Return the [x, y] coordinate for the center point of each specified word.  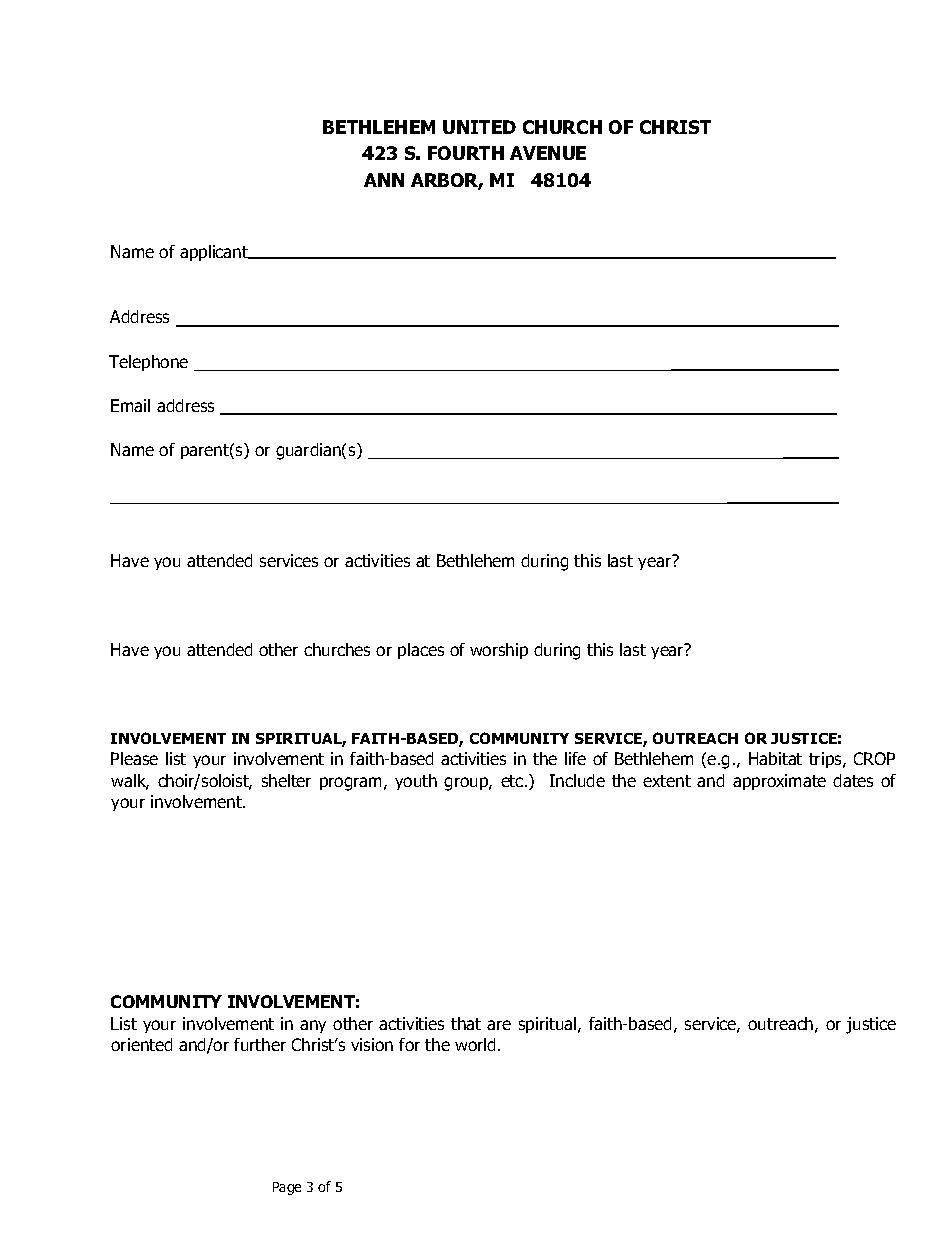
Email [130, 405]
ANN [384, 180]
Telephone [148, 363]
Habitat [775, 758]
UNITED [479, 127]
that [466, 1023]
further [260, 1044]
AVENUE [548, 153]
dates [853, 780]
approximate [779, 782]
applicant [215, 253]
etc [513, 781]
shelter [286, 780]
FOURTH [466, 153]
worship [499, 651]
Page [287, 1188]
